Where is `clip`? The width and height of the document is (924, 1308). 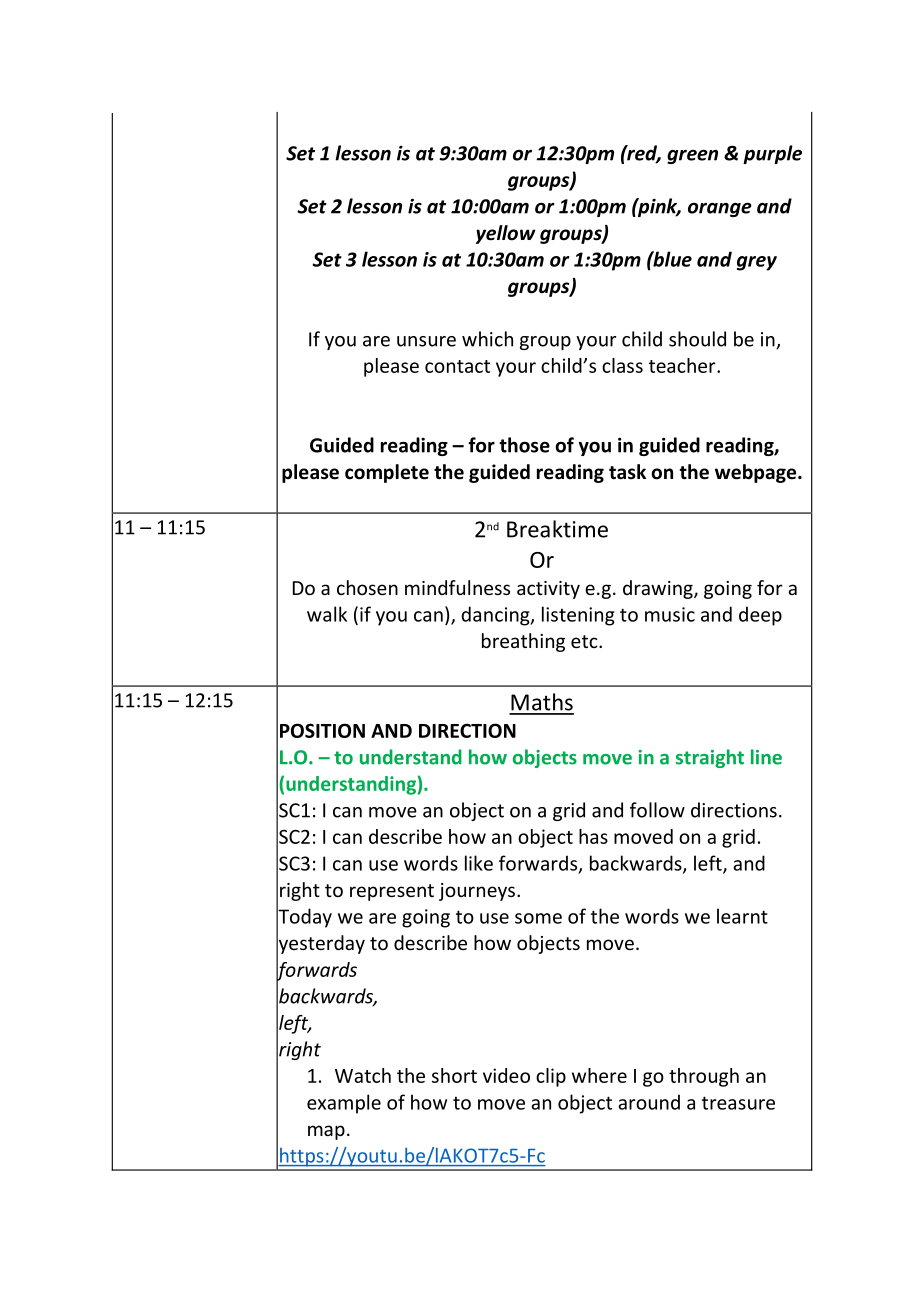 clip is located at coordinates (551, 1077).
